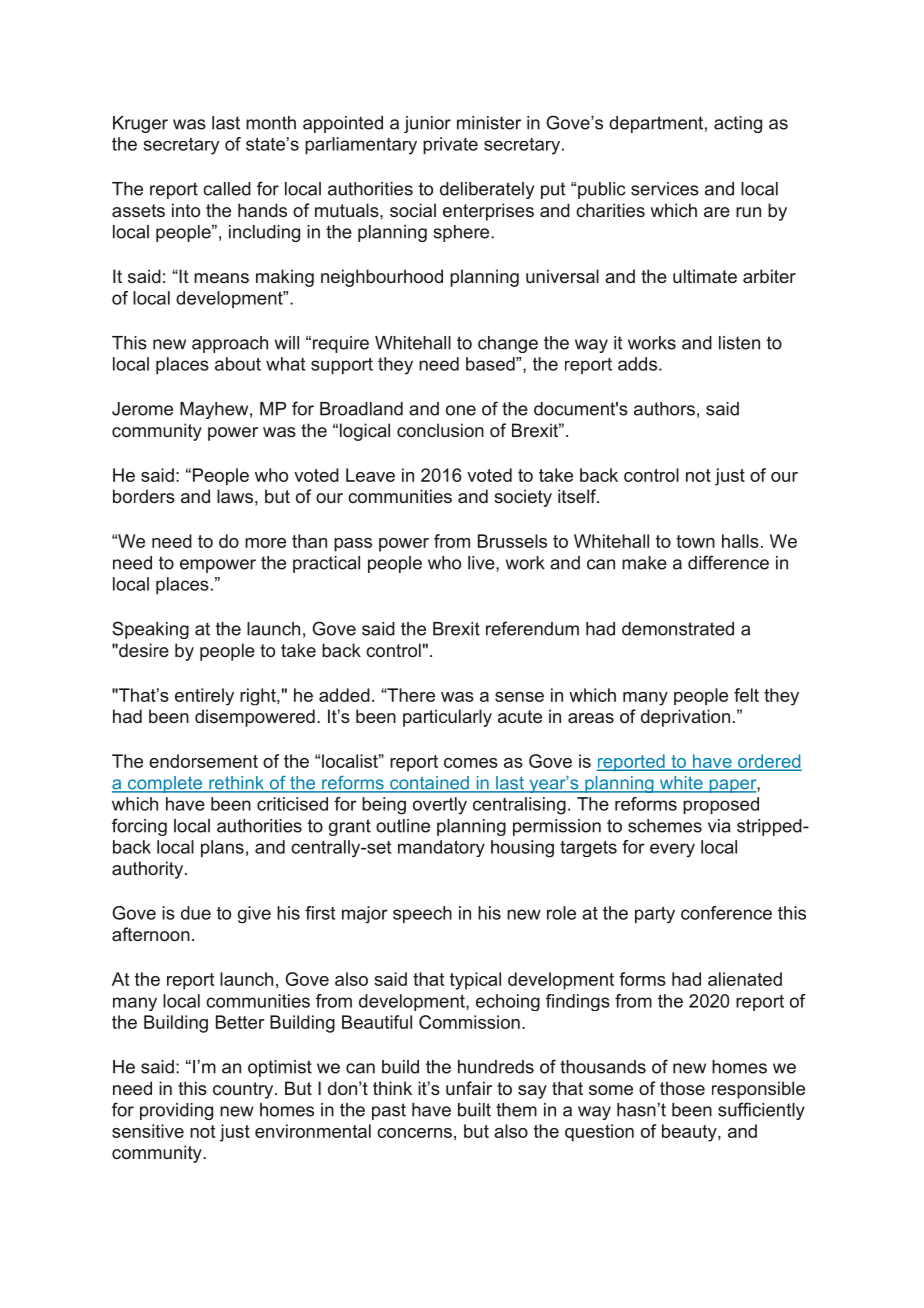  What do you see at coordinates (227, 189) in the page?
I see `called` at bounding box center [227, 189].
